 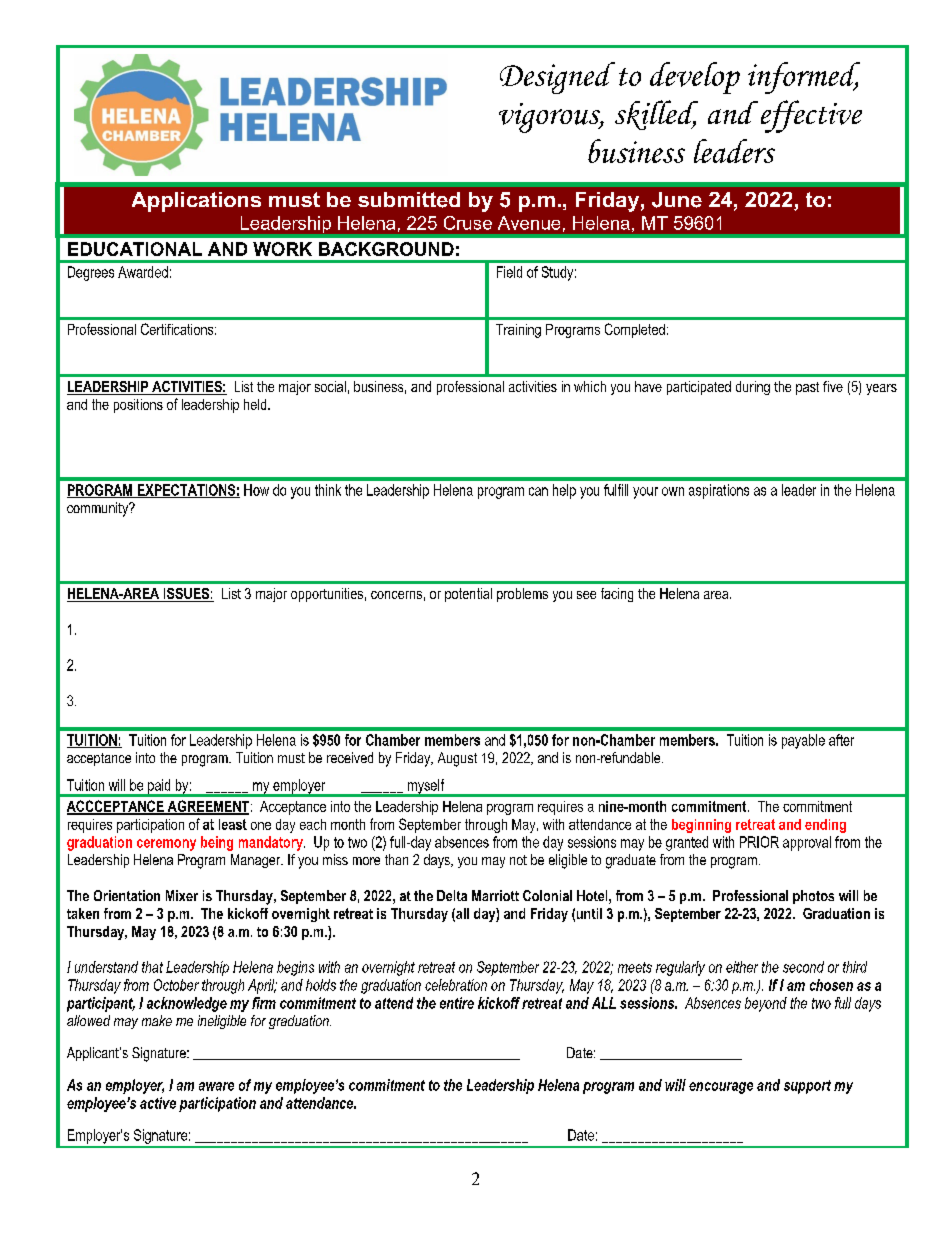 I want to click on submitted, so click(x=409, y=200).
